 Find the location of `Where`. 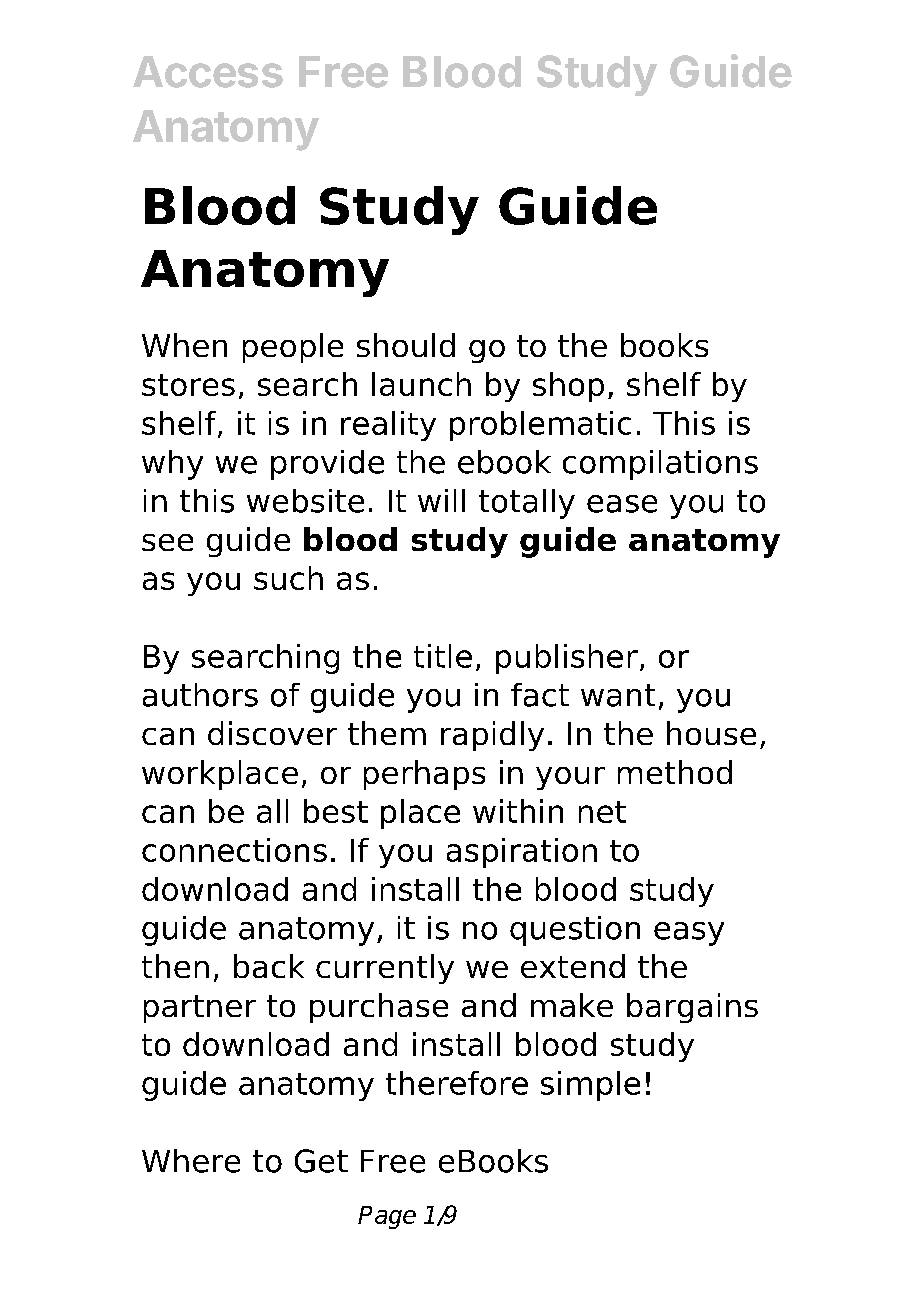

Where is located at coordinates (191, 1161).
